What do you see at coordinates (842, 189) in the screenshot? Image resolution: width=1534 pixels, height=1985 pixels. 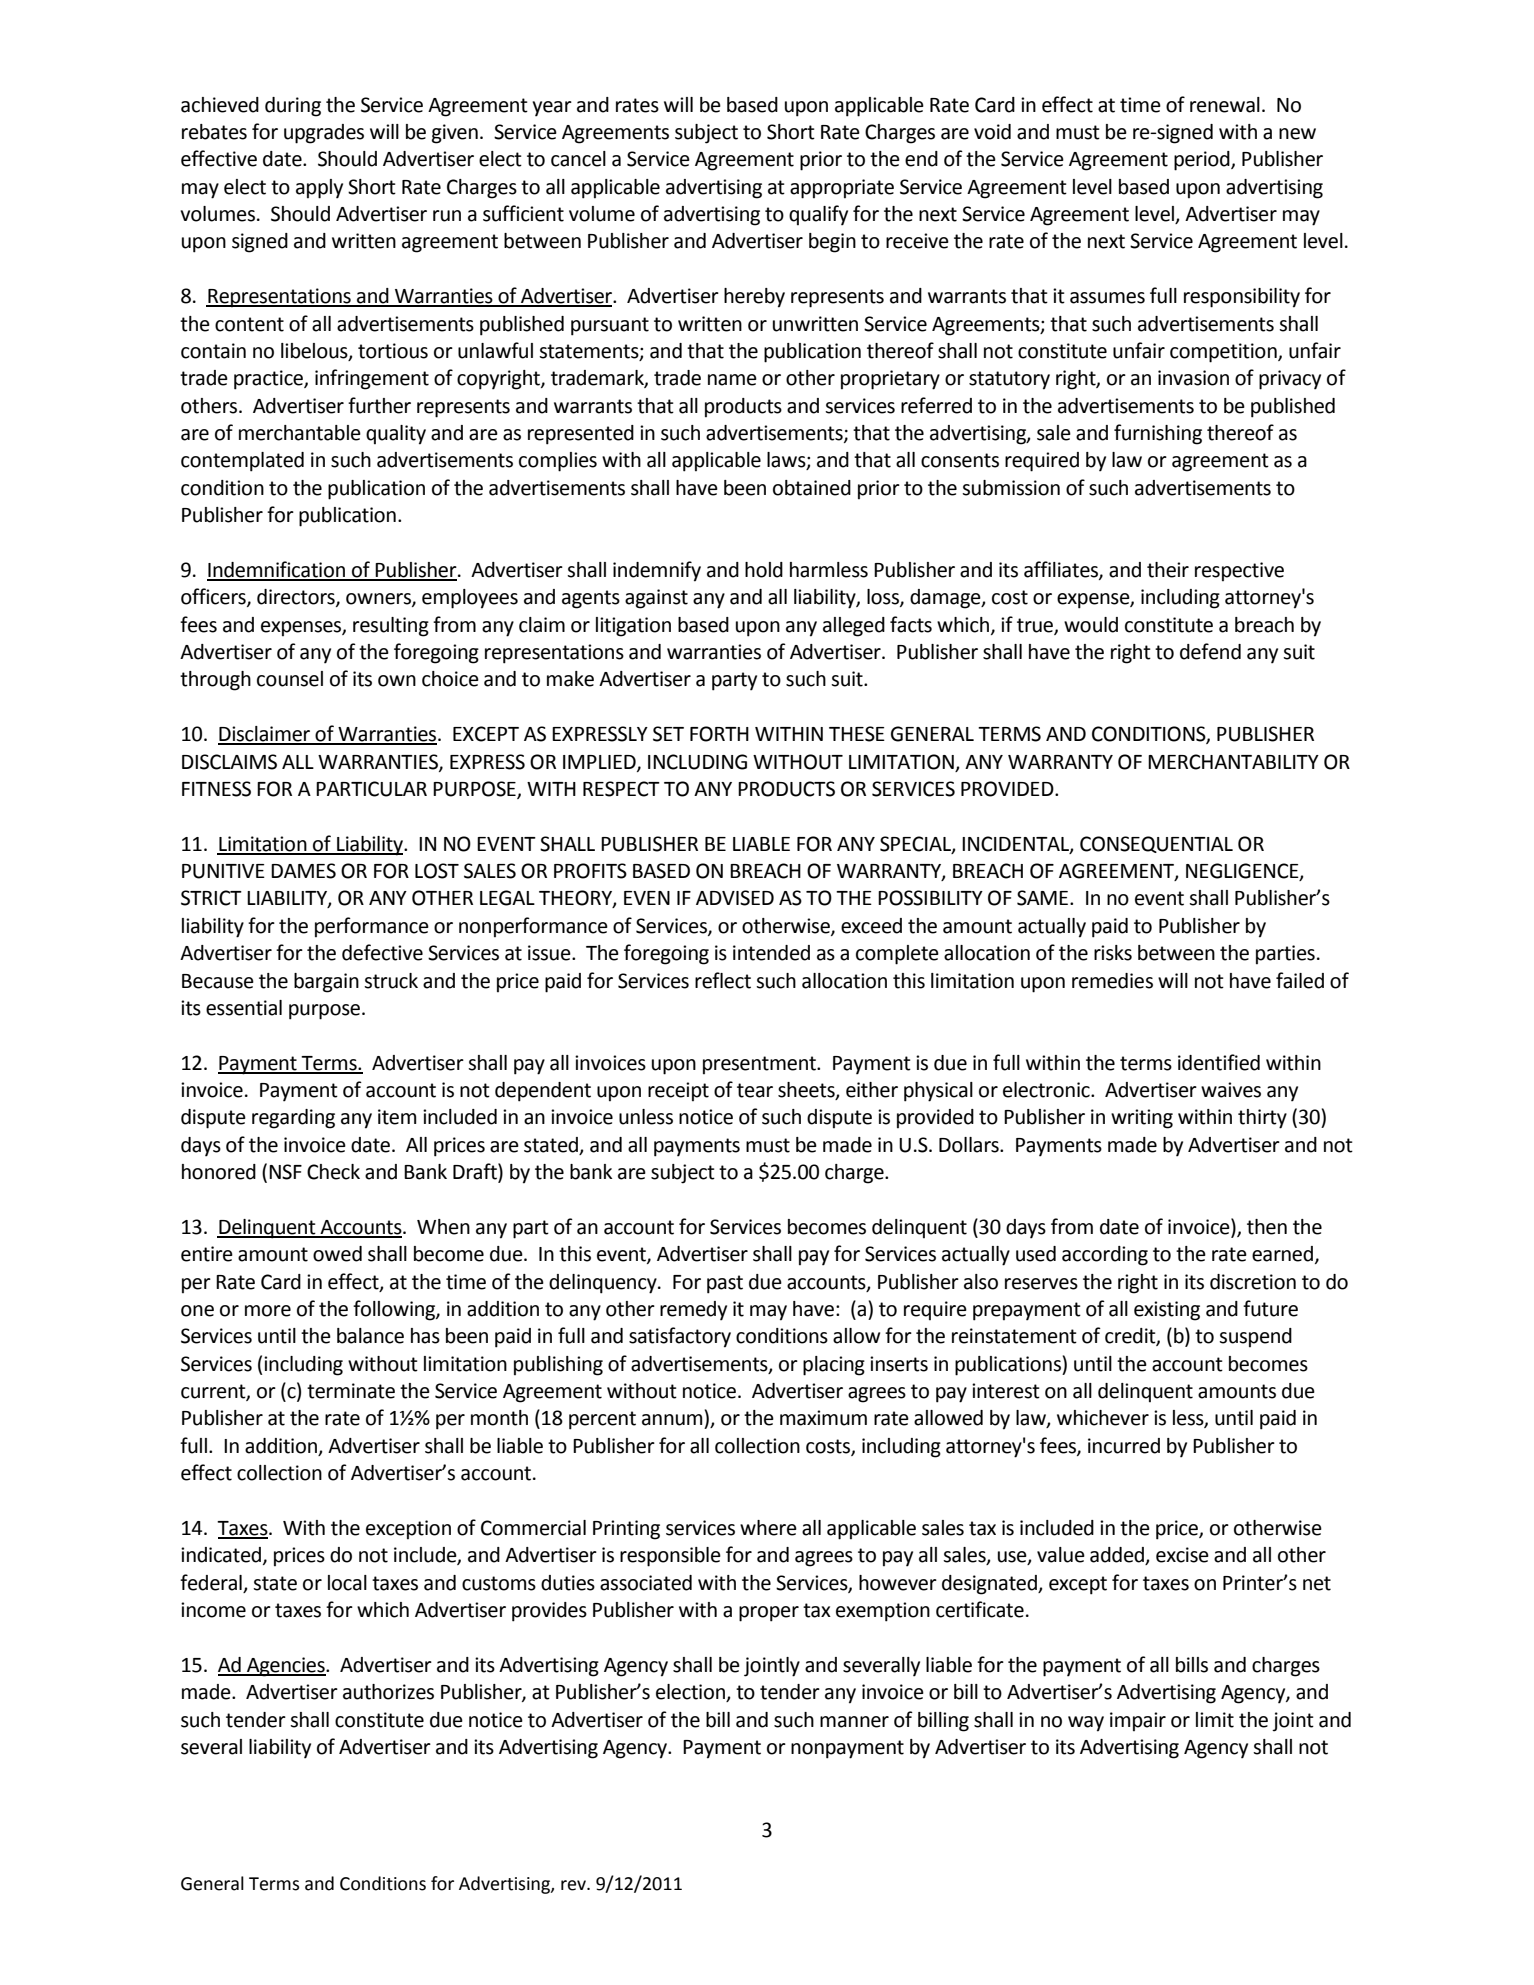 I see `appropriate` at bounding box center [842, 189].
